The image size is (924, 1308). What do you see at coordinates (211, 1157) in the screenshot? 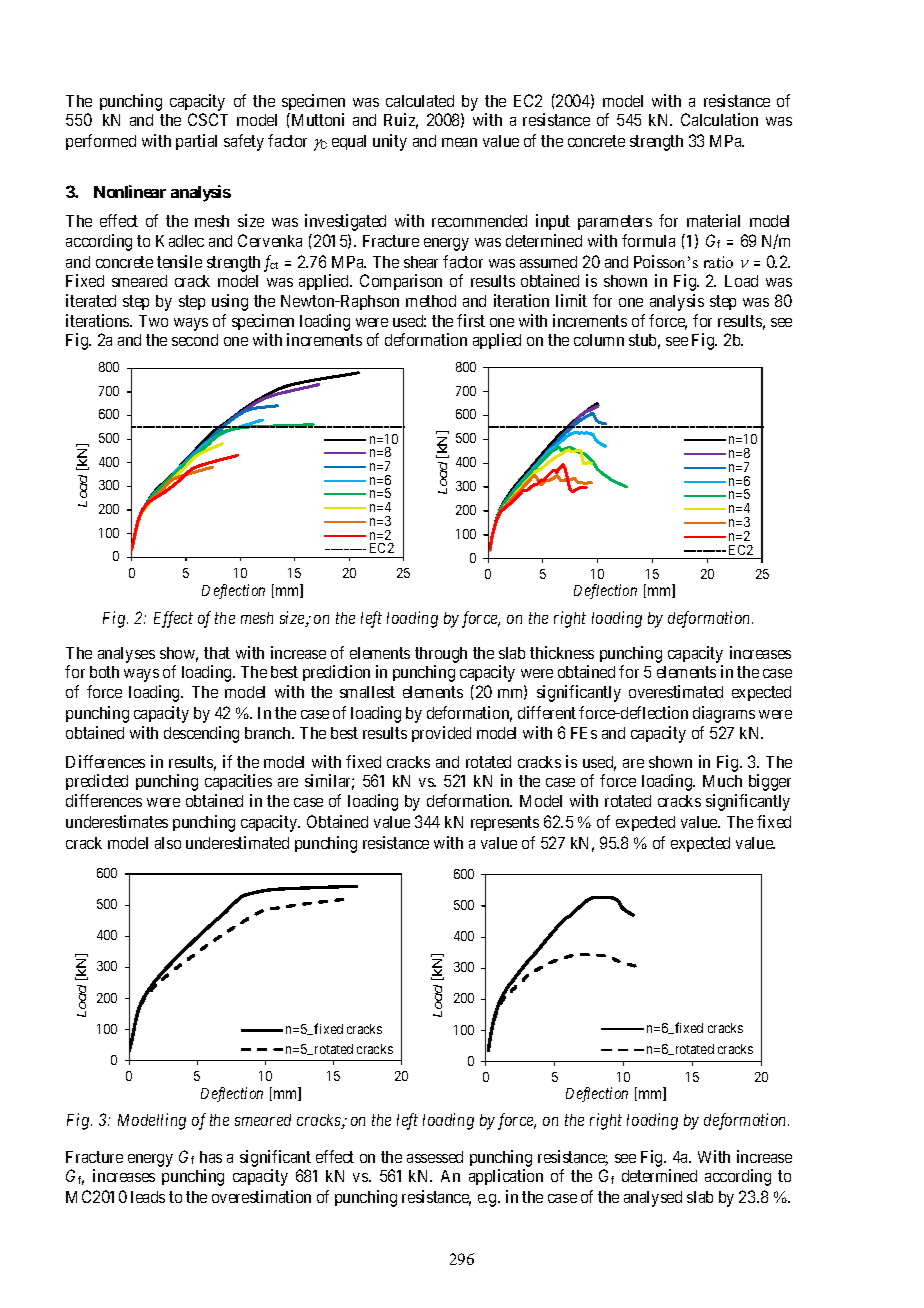
I see `has` at bounding box center [211, 1157].
